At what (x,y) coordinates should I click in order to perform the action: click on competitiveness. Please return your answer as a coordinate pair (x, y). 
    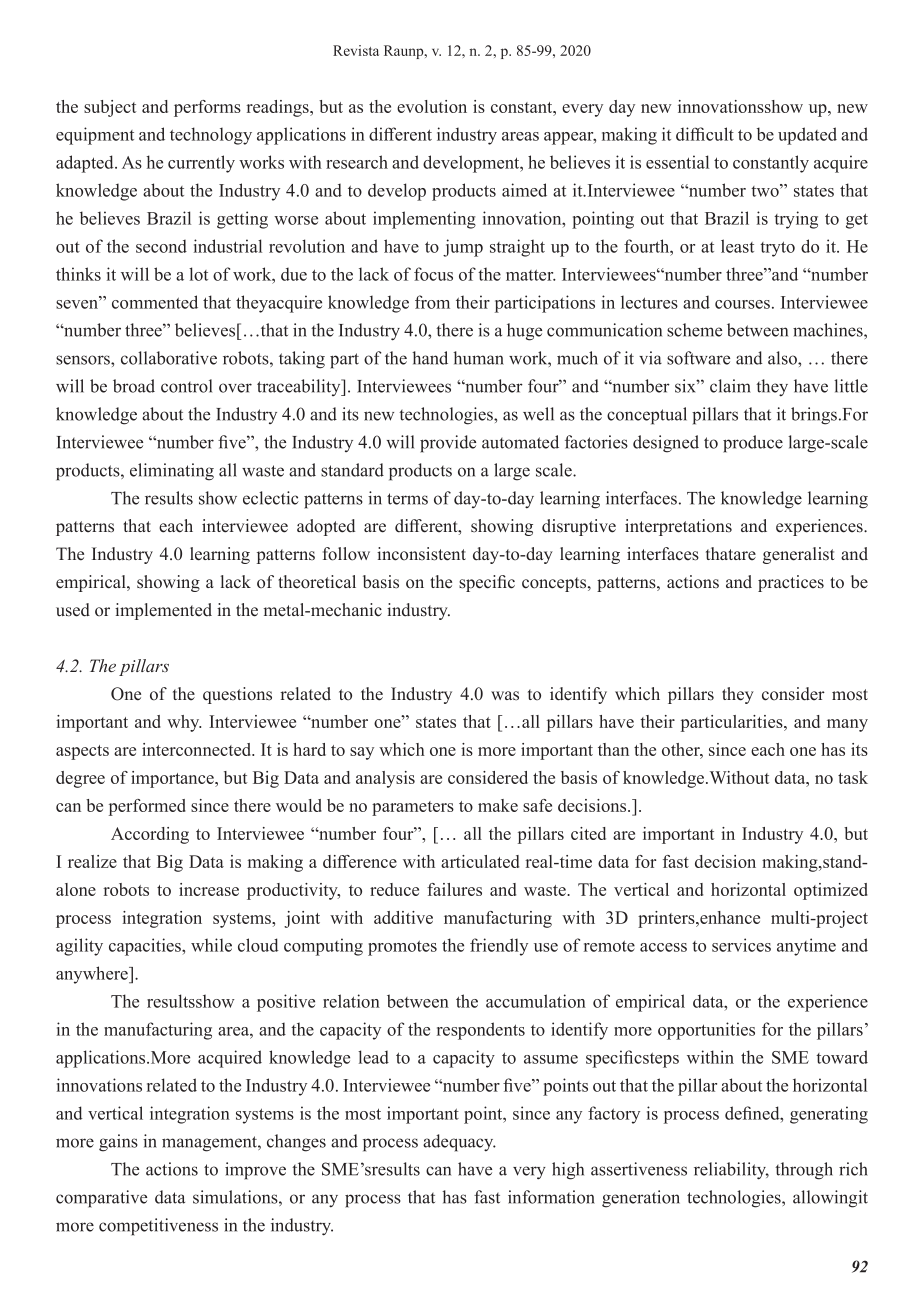
    Looking at the image, I should click on (158, 1227).
